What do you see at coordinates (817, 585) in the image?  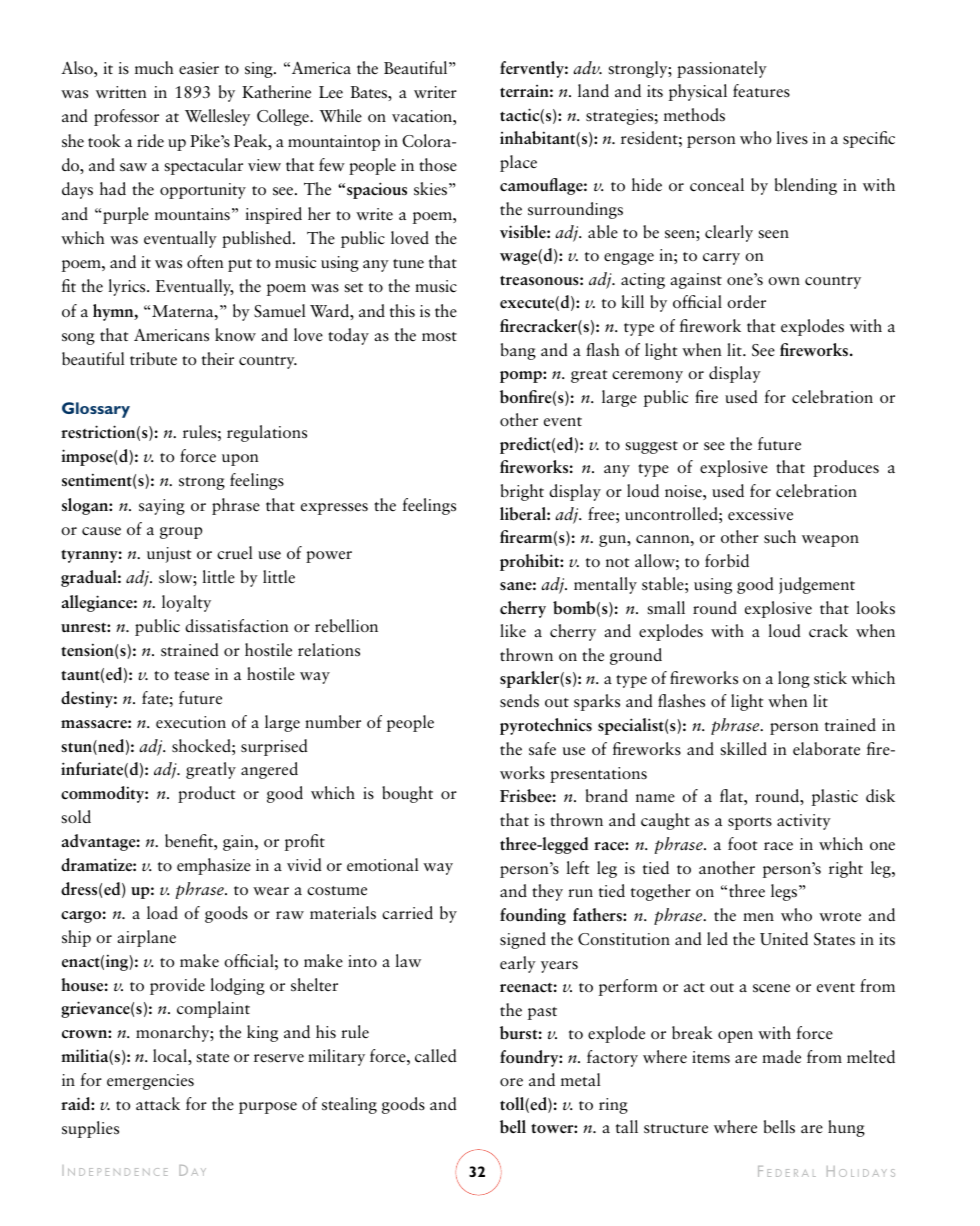 I see `judgement` at bounding box center [817, 585].
